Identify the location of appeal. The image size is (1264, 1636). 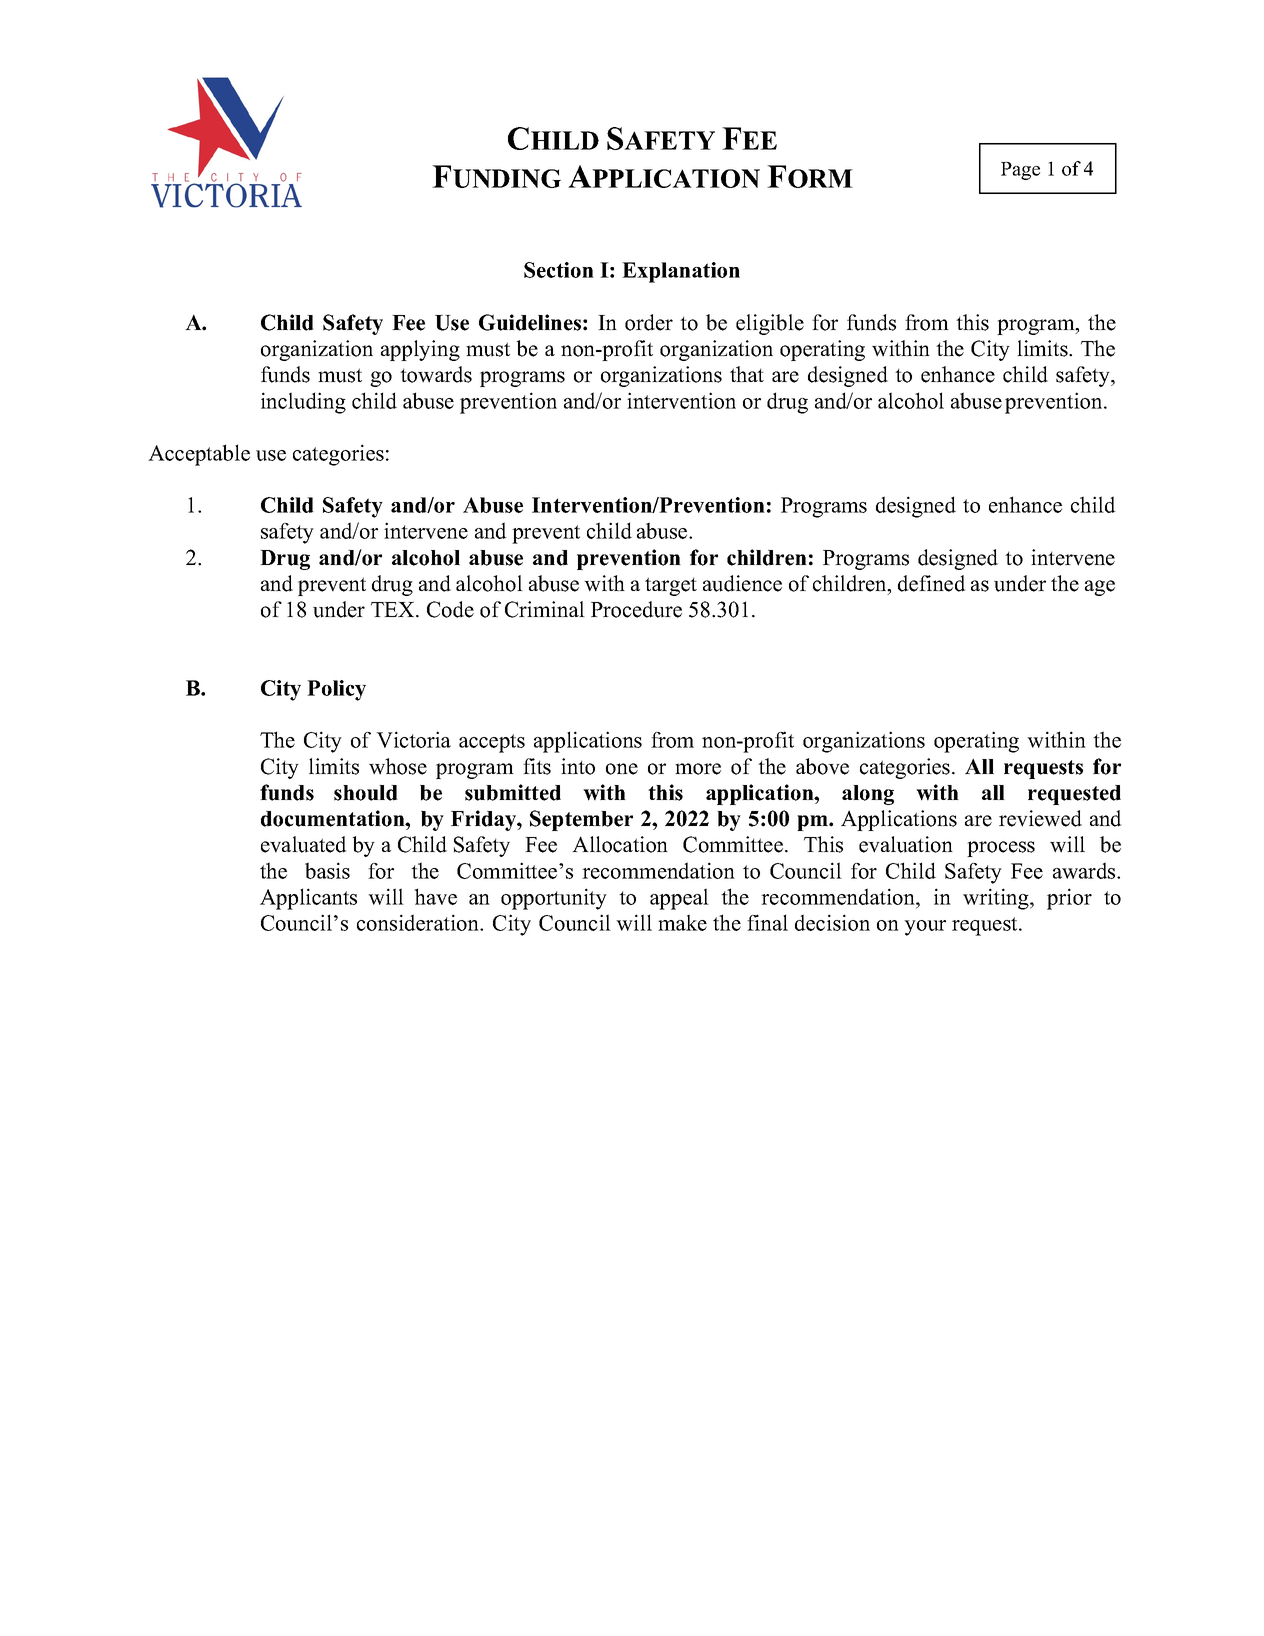
(679, 899).
